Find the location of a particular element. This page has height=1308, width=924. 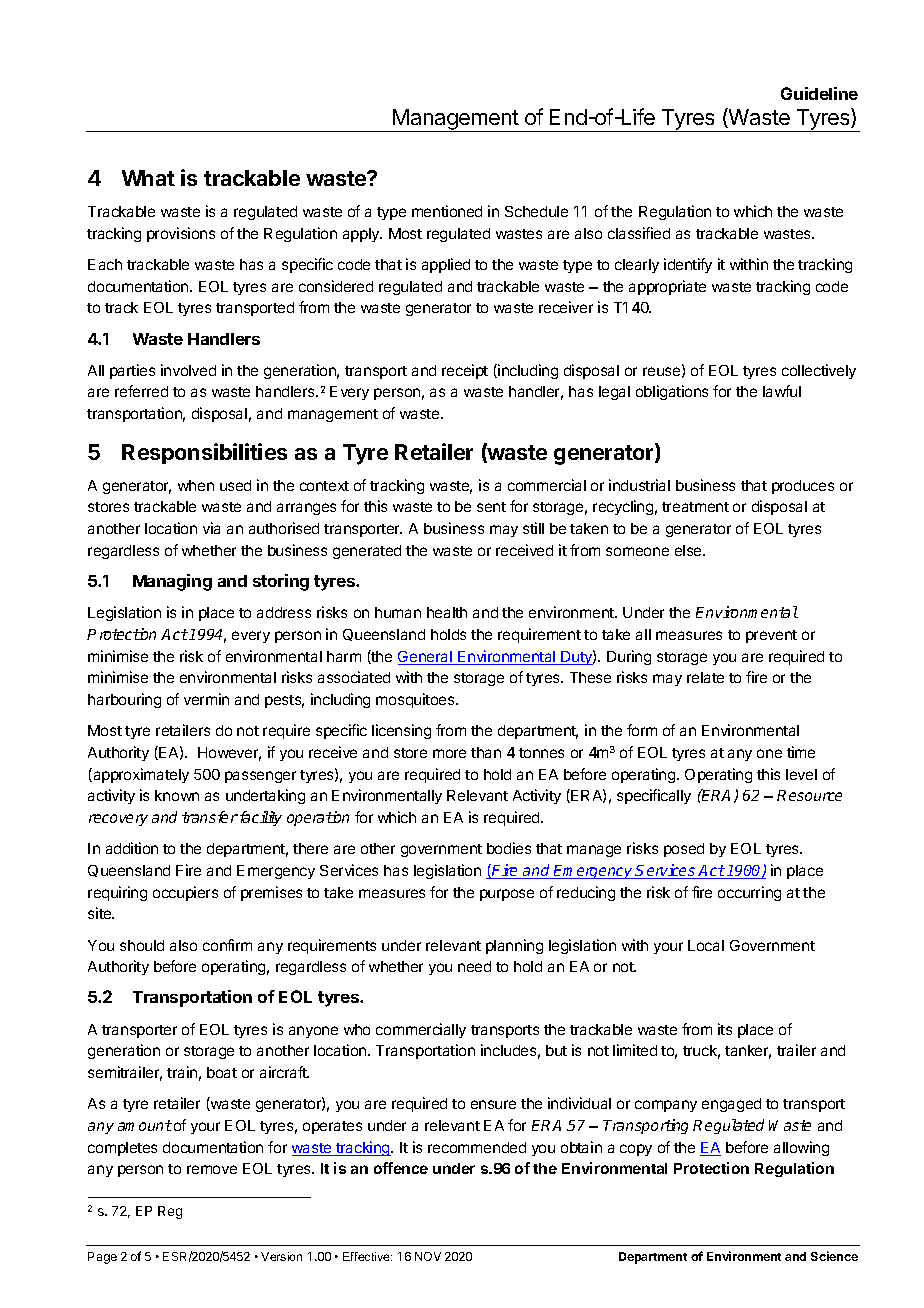

mentioned is located at coordinates (447, 211).
